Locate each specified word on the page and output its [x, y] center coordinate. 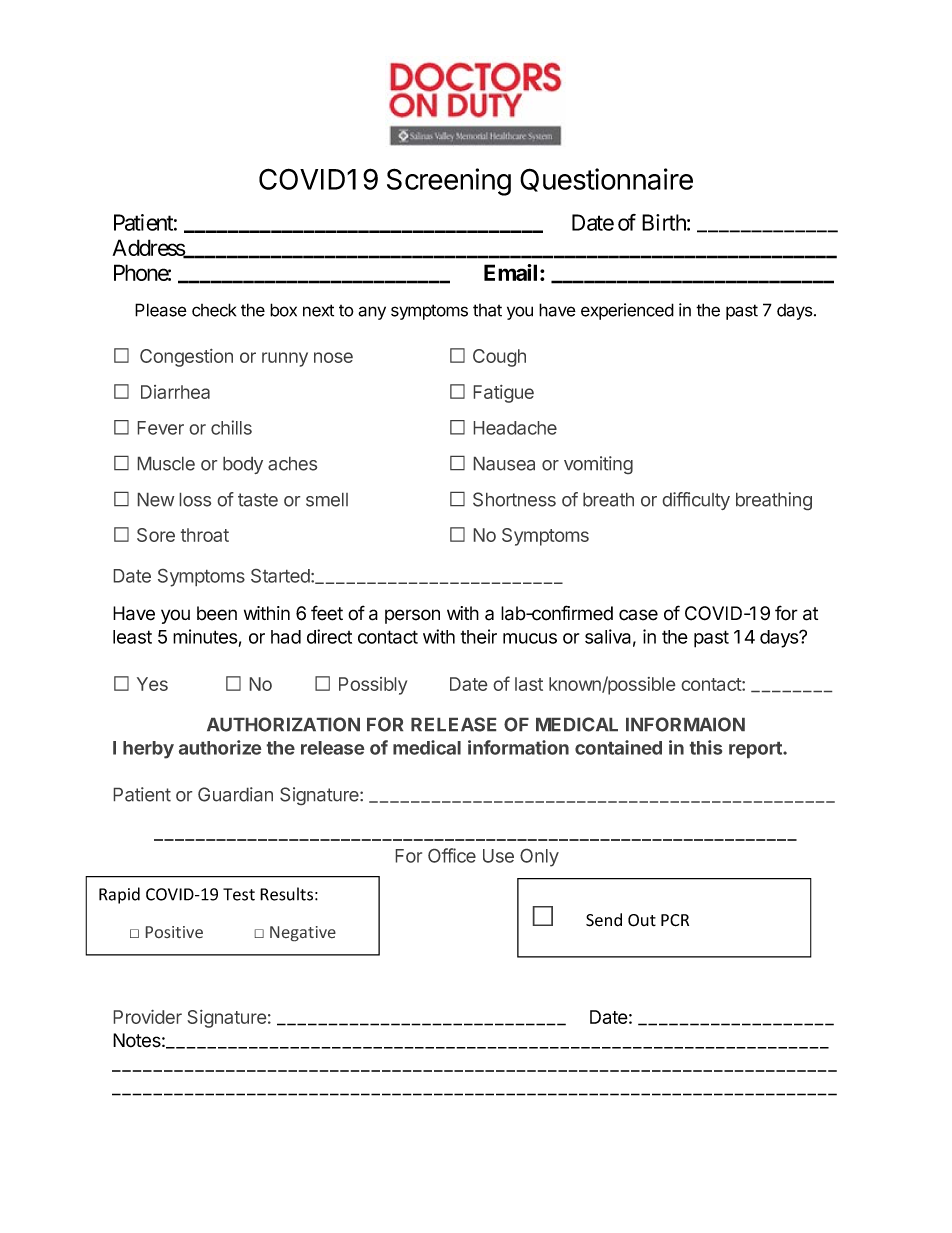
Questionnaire [606, 180]
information [518, 747]
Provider [148, 1017]
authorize [220, 747]
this [706, 747]
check [214, 310]
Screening [449, 182]
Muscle [166, 464]
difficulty [696, 501]
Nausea [504, 464]
